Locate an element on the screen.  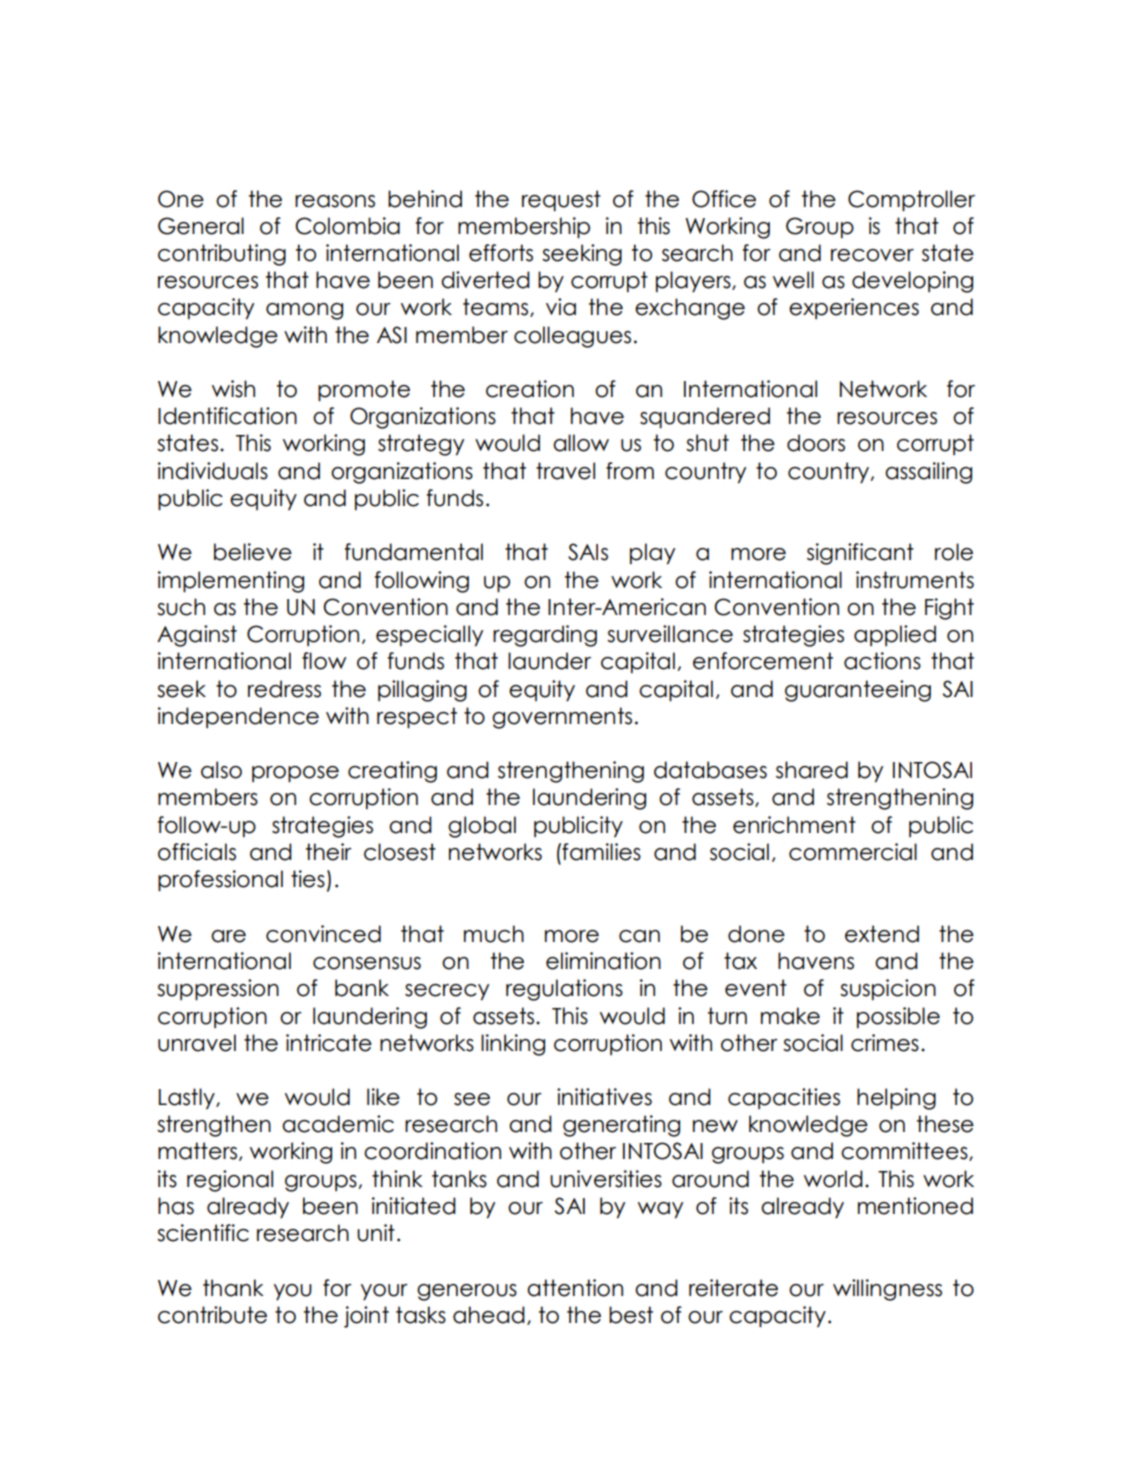
governments is located at coordinates (562, 718).
